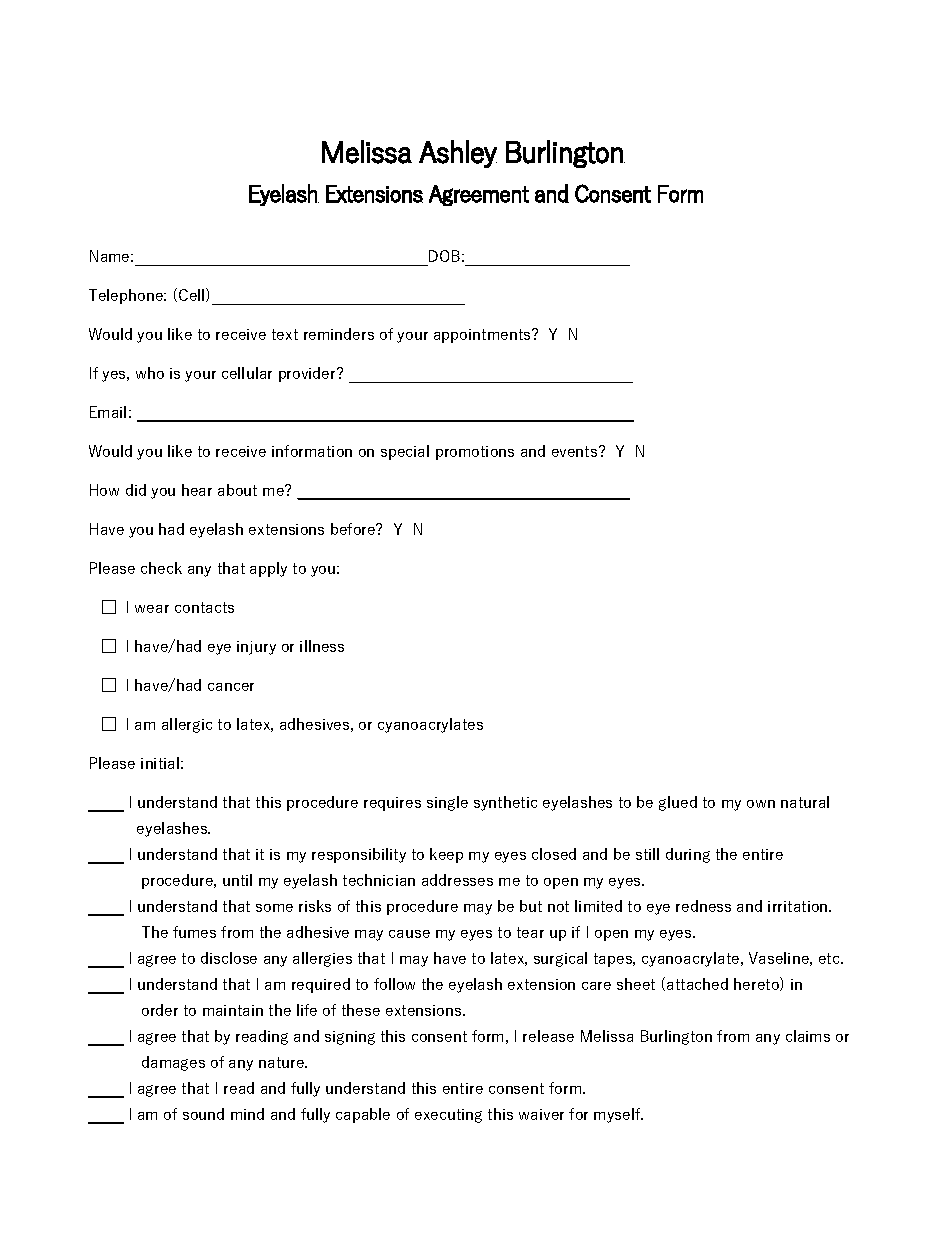  What do you see at coordinates (458, 154) in the screenshot?
I see `Ashley` at bounding box center [458, 154].
